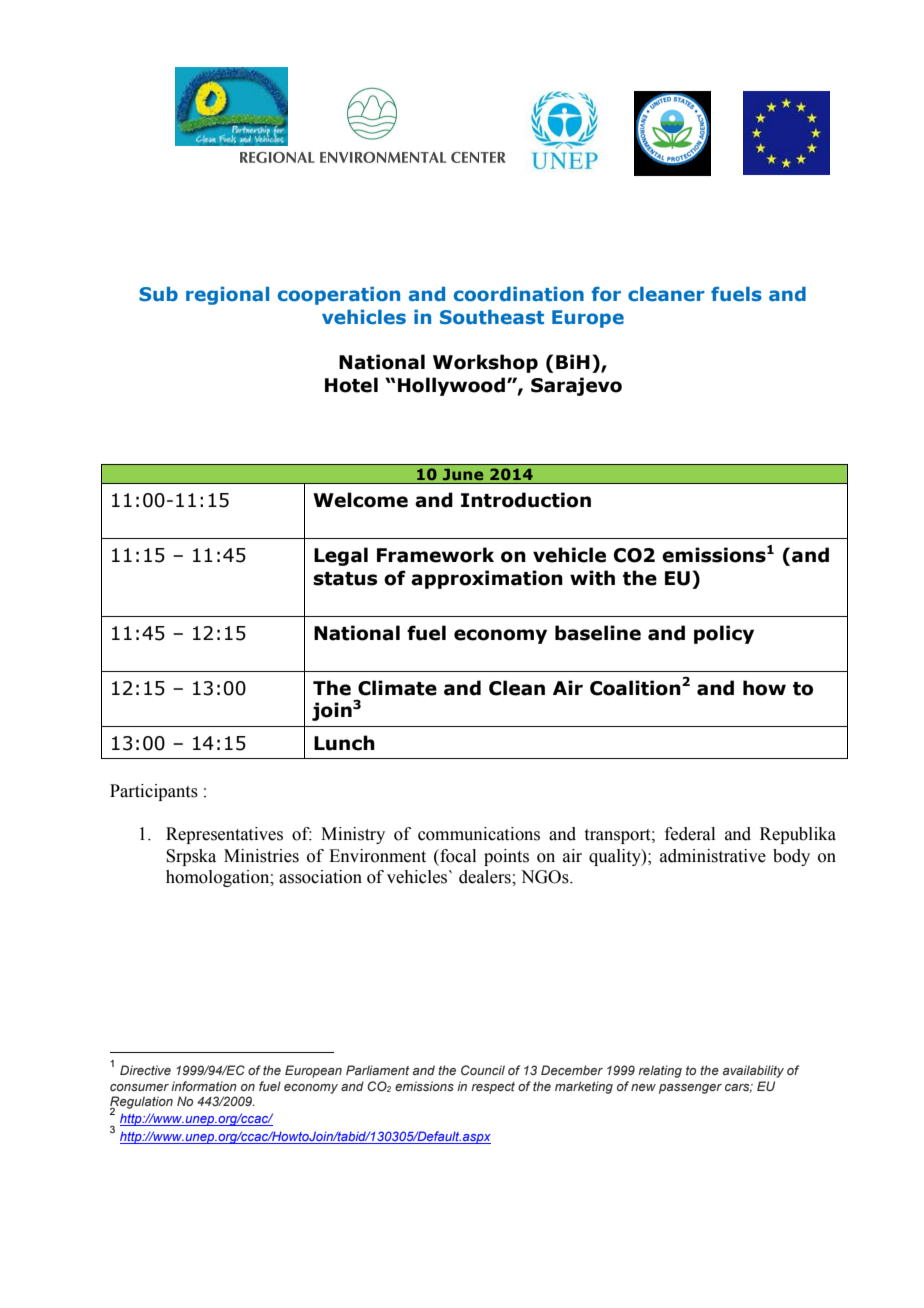  Describe the element at coordinates (713, 856) in the image. I see `administrative` at that location.
